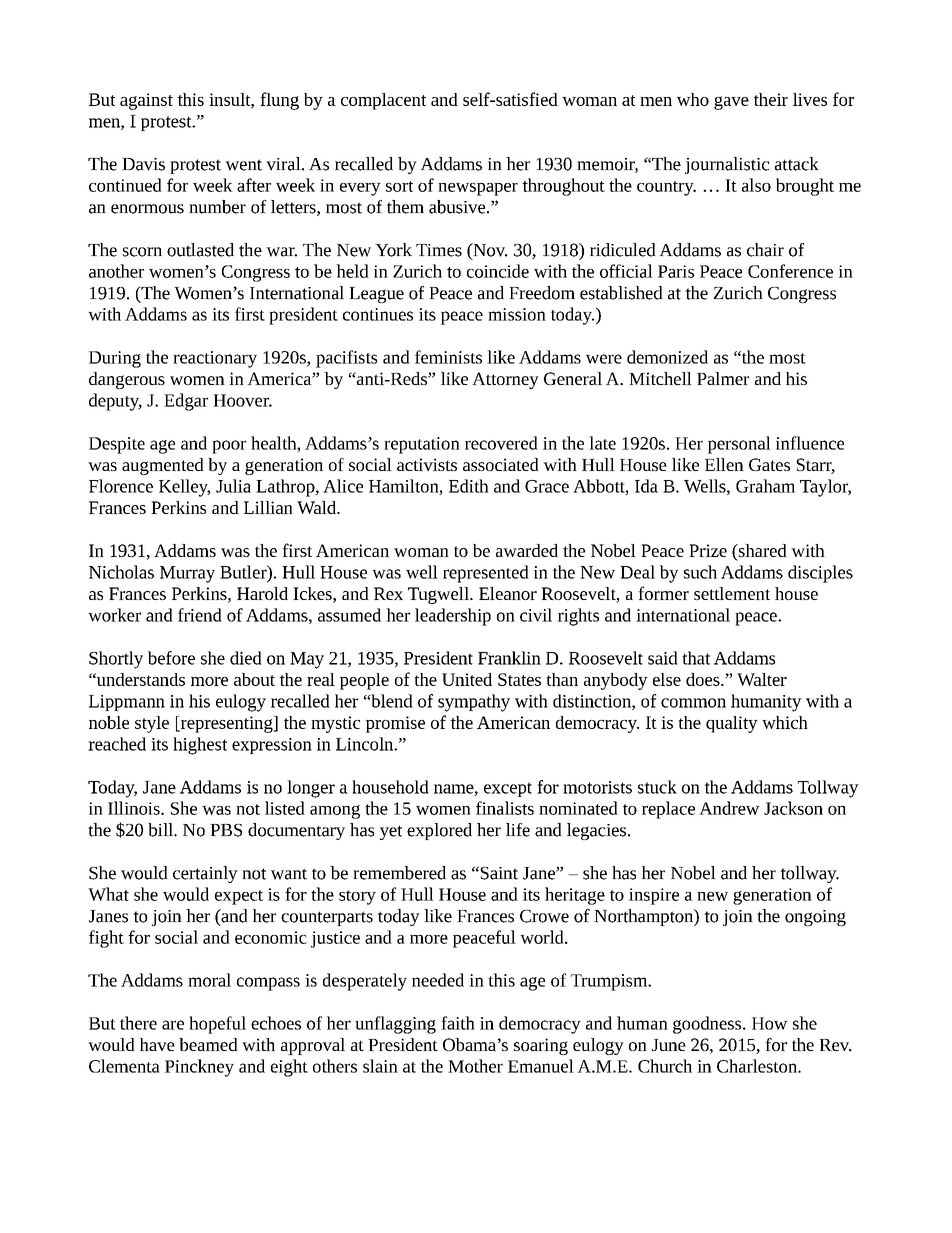  What do you see at coordinates (458, 1023) in the screenshot?
I see `faith` at bounding box center [458, 1023].
